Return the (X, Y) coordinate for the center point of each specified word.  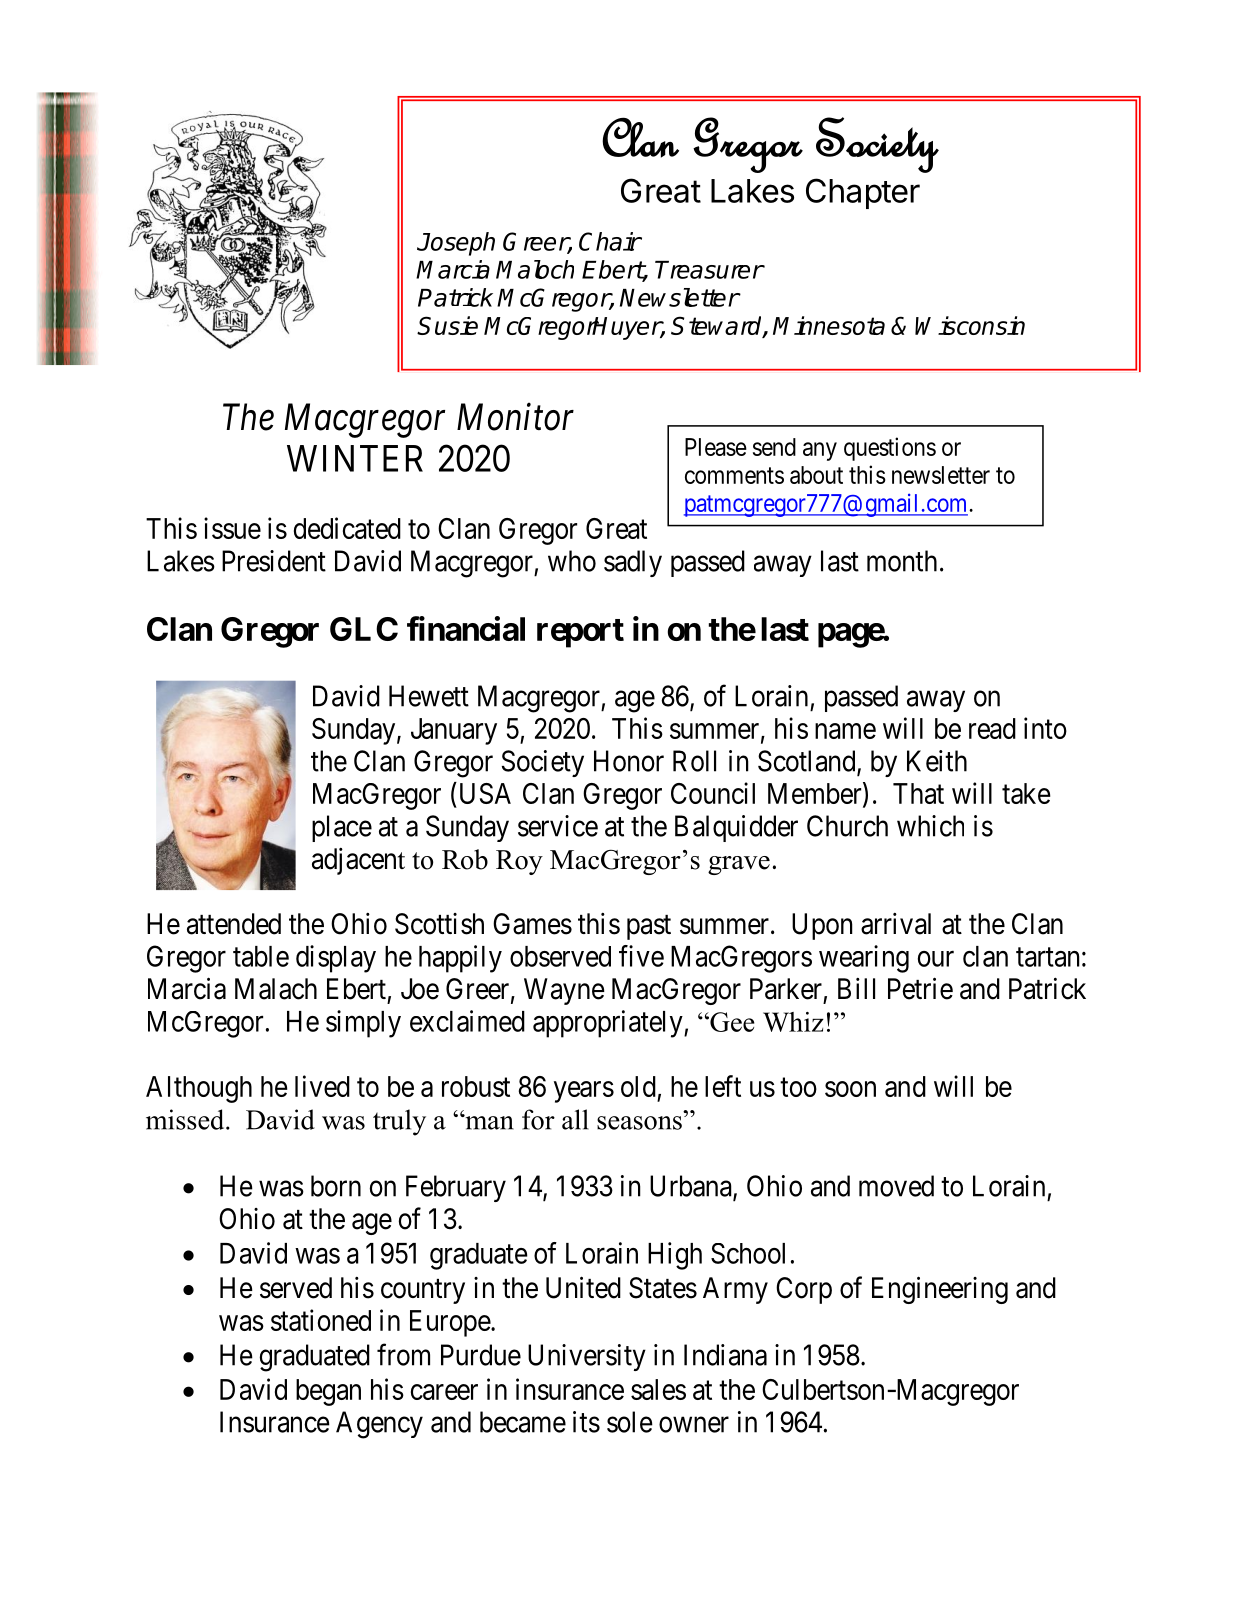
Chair (610, 241)
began (328, 1392)
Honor (629, 761)
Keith (937, 761)
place (342, 828)
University (587, 1357)
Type (179, 134)
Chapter (863, 193)
